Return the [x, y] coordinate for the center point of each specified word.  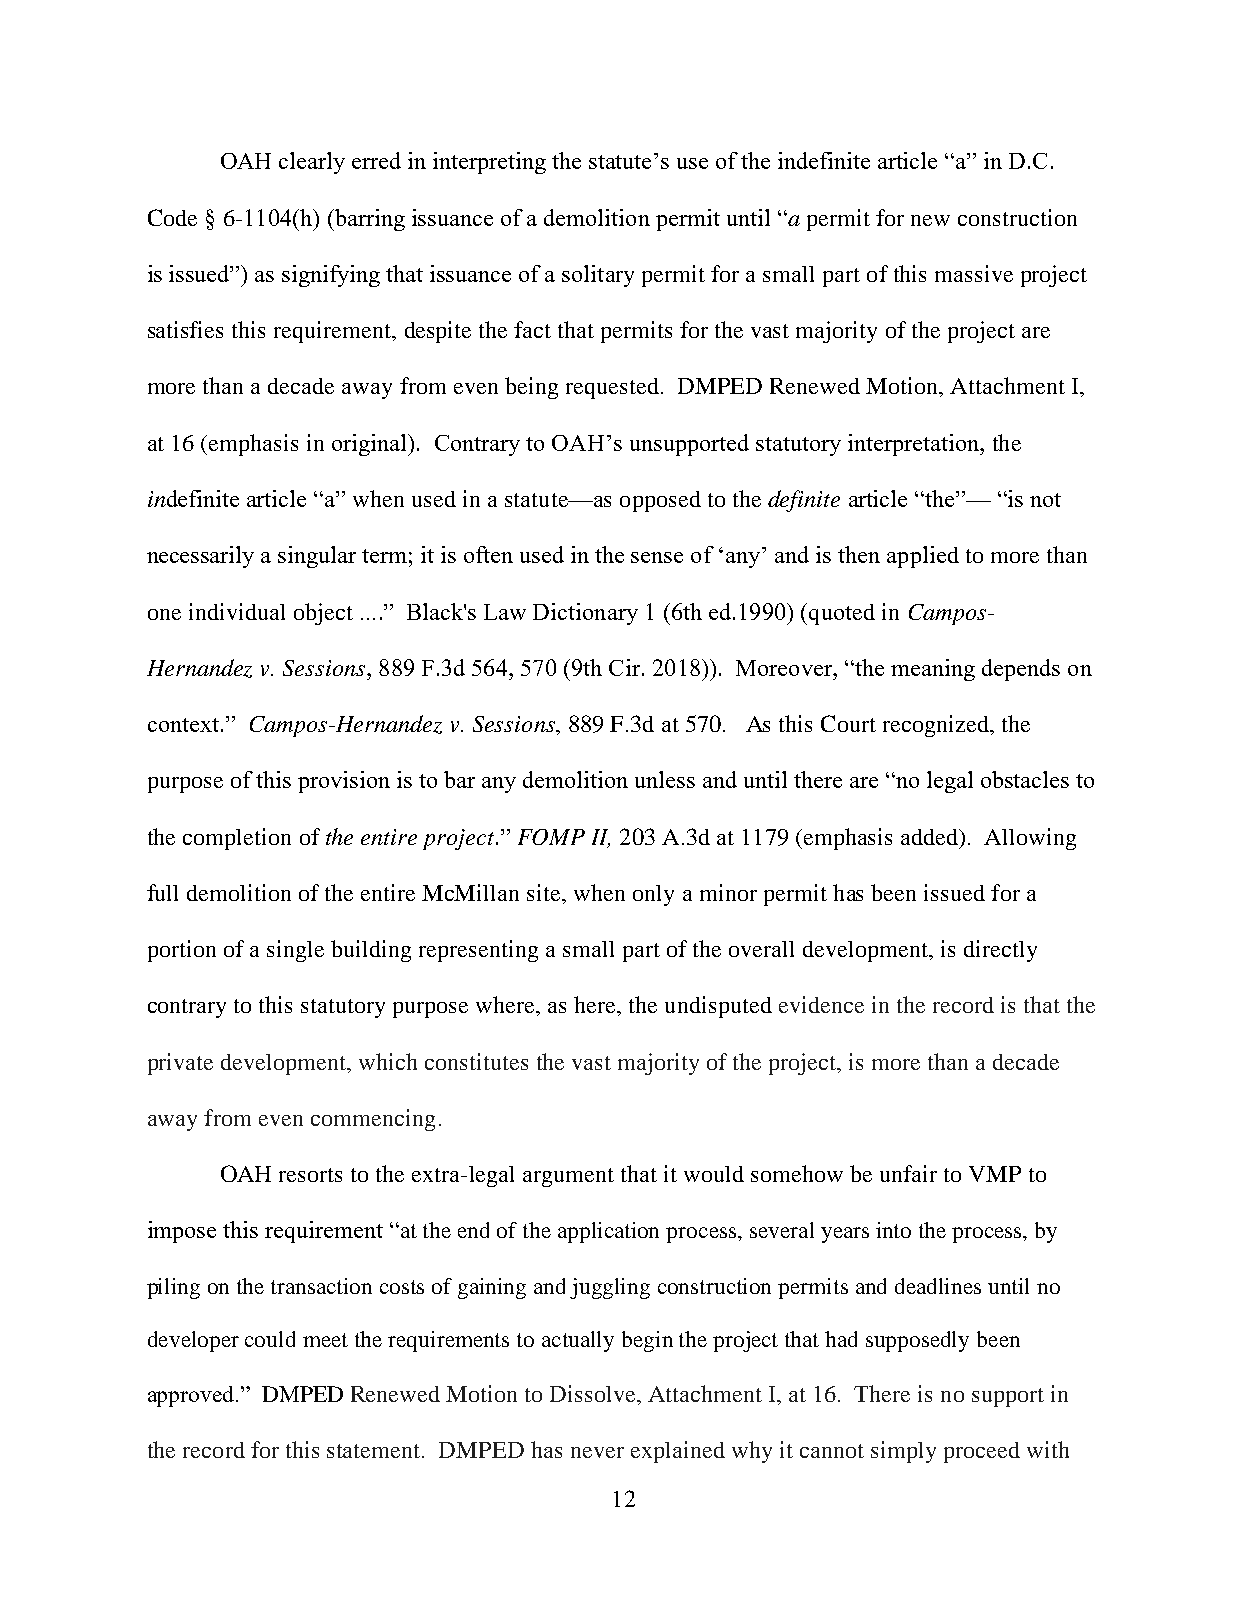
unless [665, 779]
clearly [312, 163]
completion [237, 839]
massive [974, 273]
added [931, 837]
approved [192, 1396]
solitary [598, 276]
